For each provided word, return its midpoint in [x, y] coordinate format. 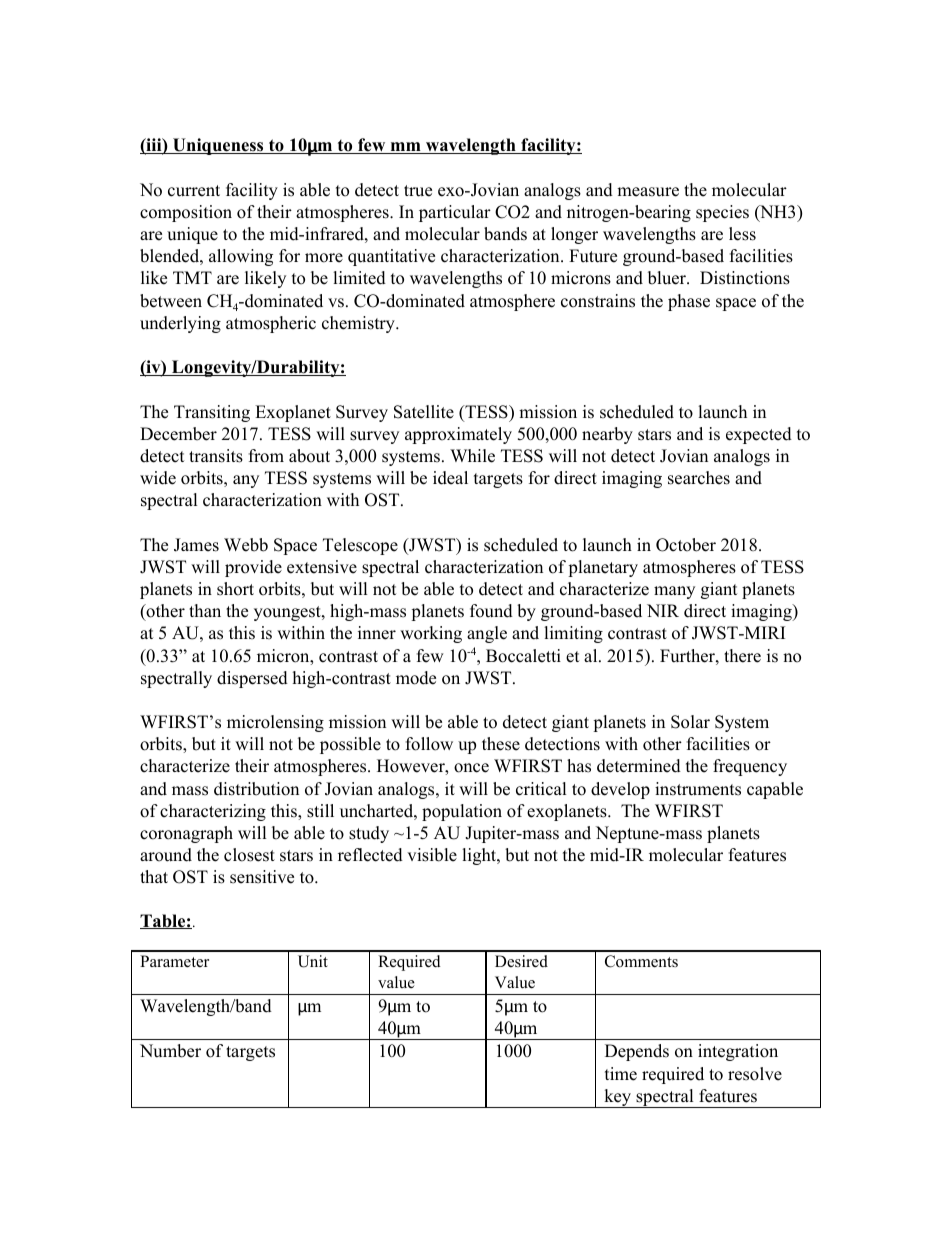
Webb [246, 545]
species [722, 213]
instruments [698, 789]
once [471, 768]
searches [699, 478]
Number [170, 1051]
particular [455, 213]
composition [186, 213]
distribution [256, 789]
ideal [450, 478]
